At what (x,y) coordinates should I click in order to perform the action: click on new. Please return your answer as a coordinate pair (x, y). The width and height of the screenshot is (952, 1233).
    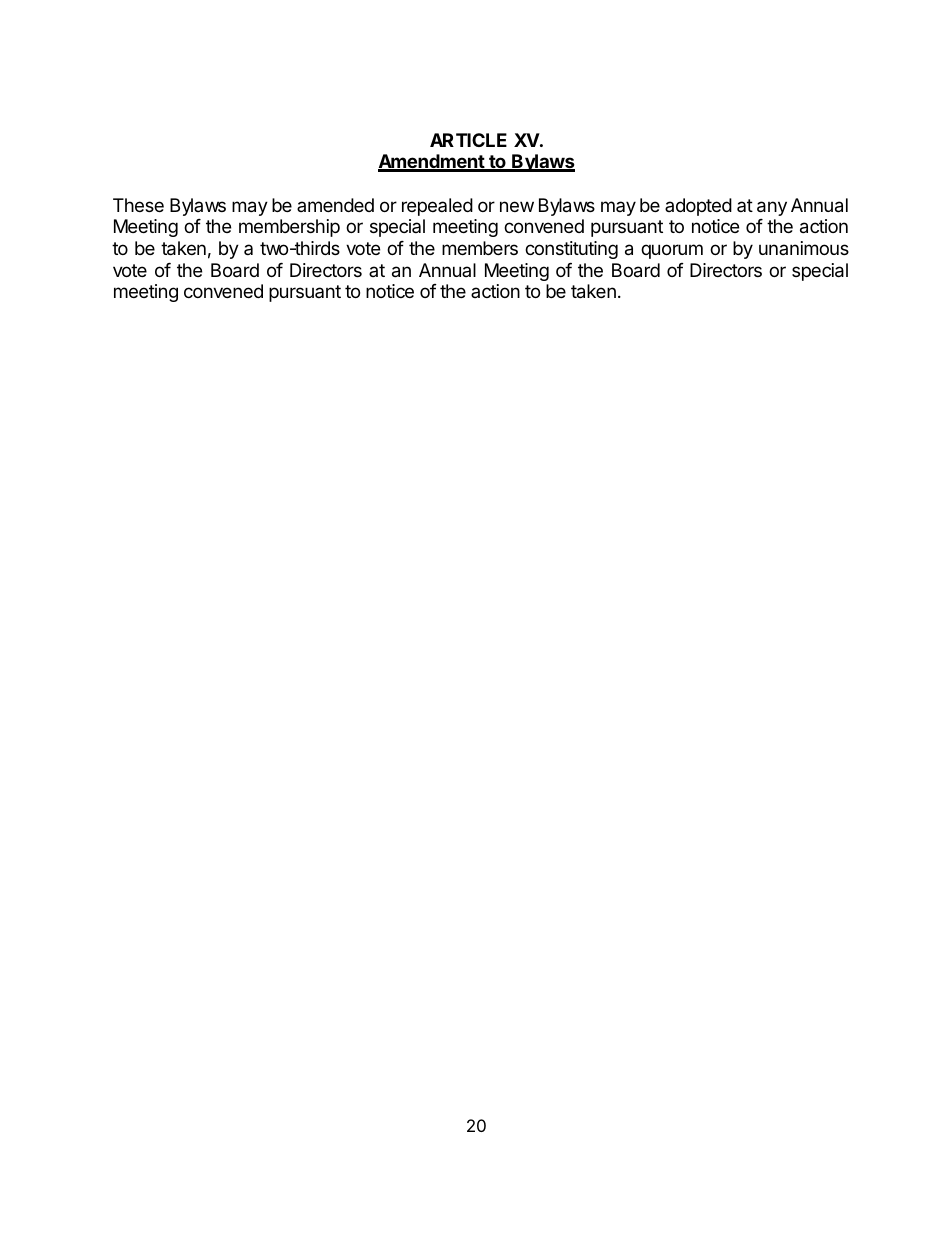
    Looking at the image, I should click on (517, 206).
